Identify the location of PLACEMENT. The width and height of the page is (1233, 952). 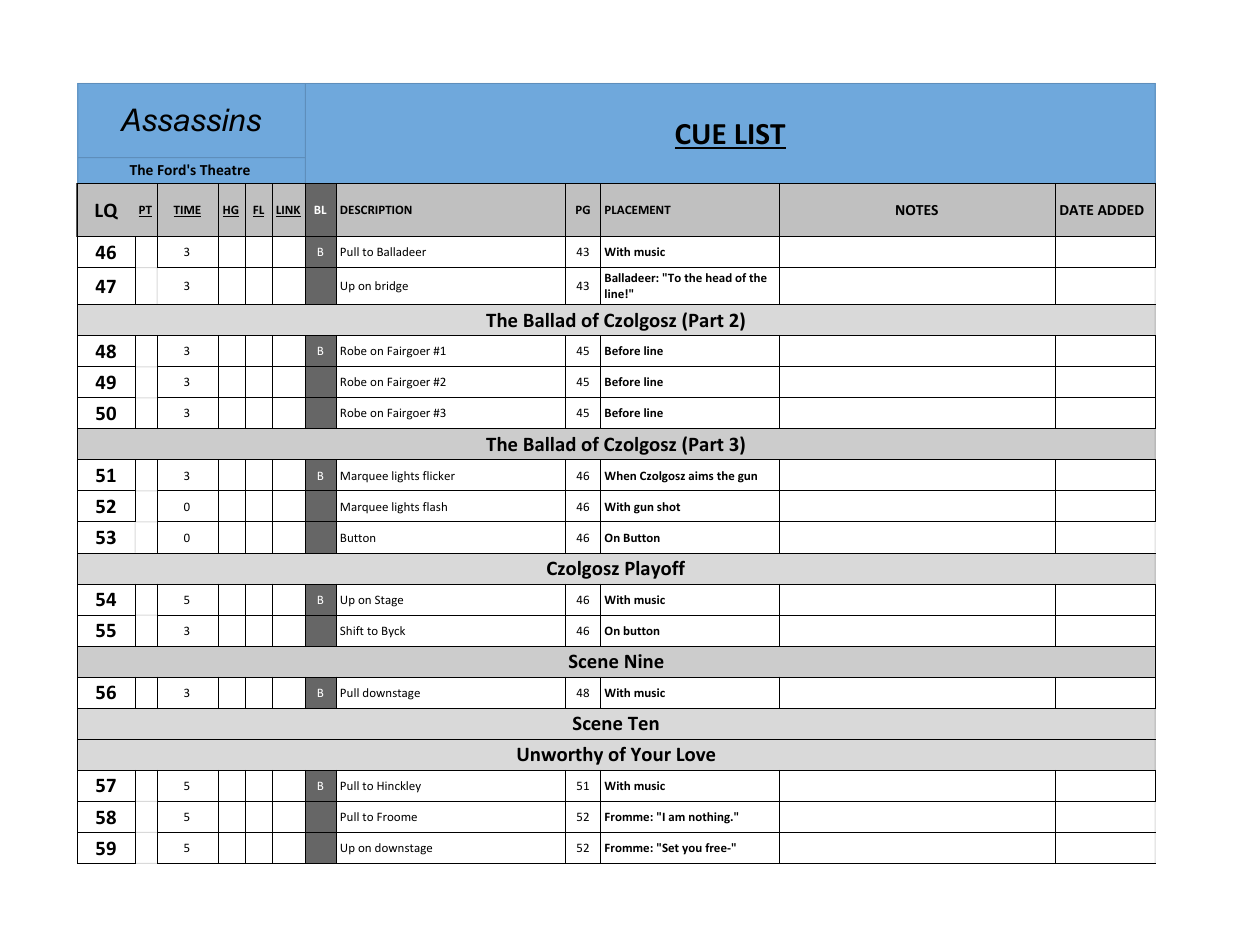
(638, 209).
